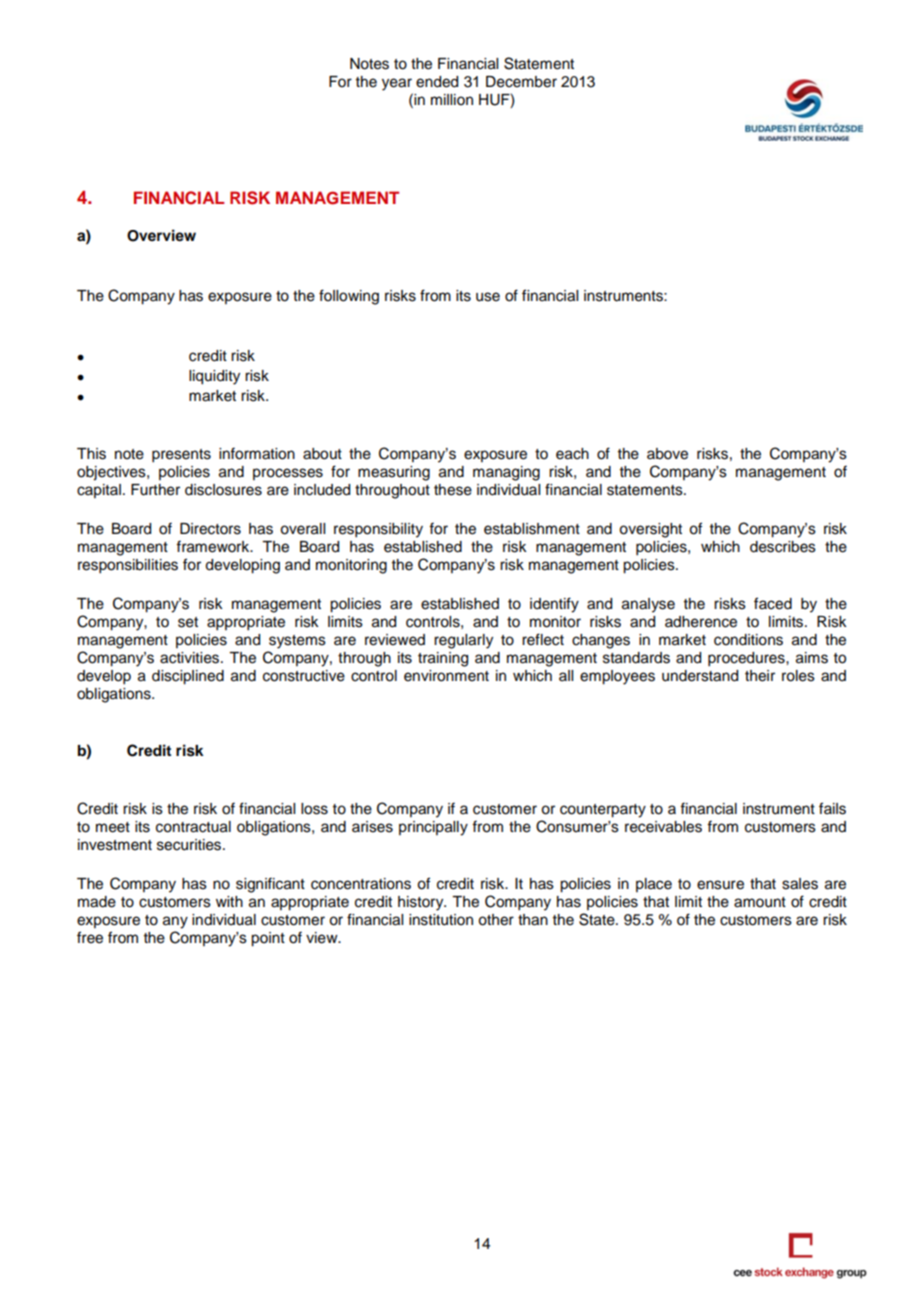  Describe the element at coordinates (452, 100) in the screenshot. I see `million` at that location.
